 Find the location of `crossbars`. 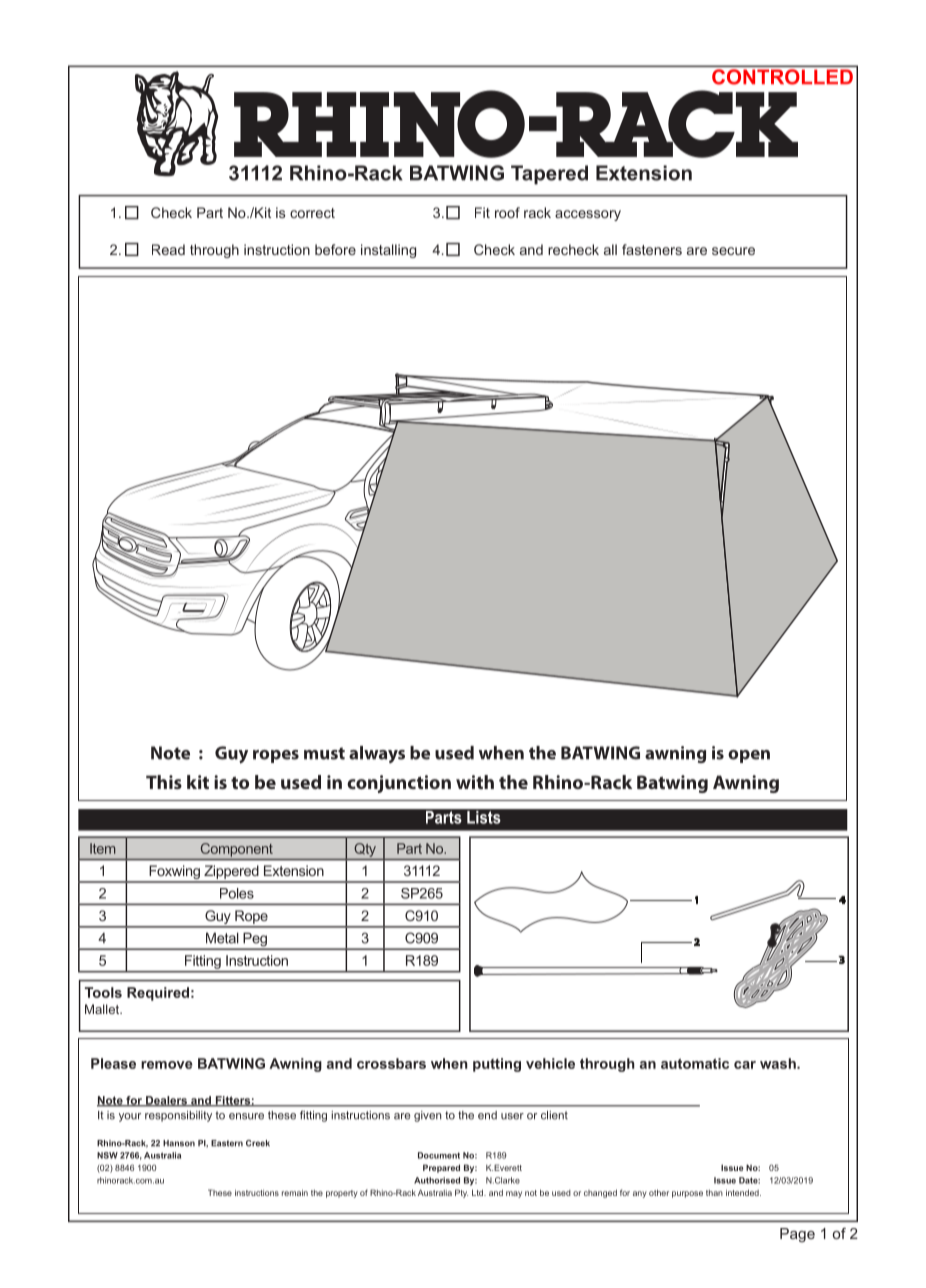

crossbars is located at coordinates (391, 1063).
